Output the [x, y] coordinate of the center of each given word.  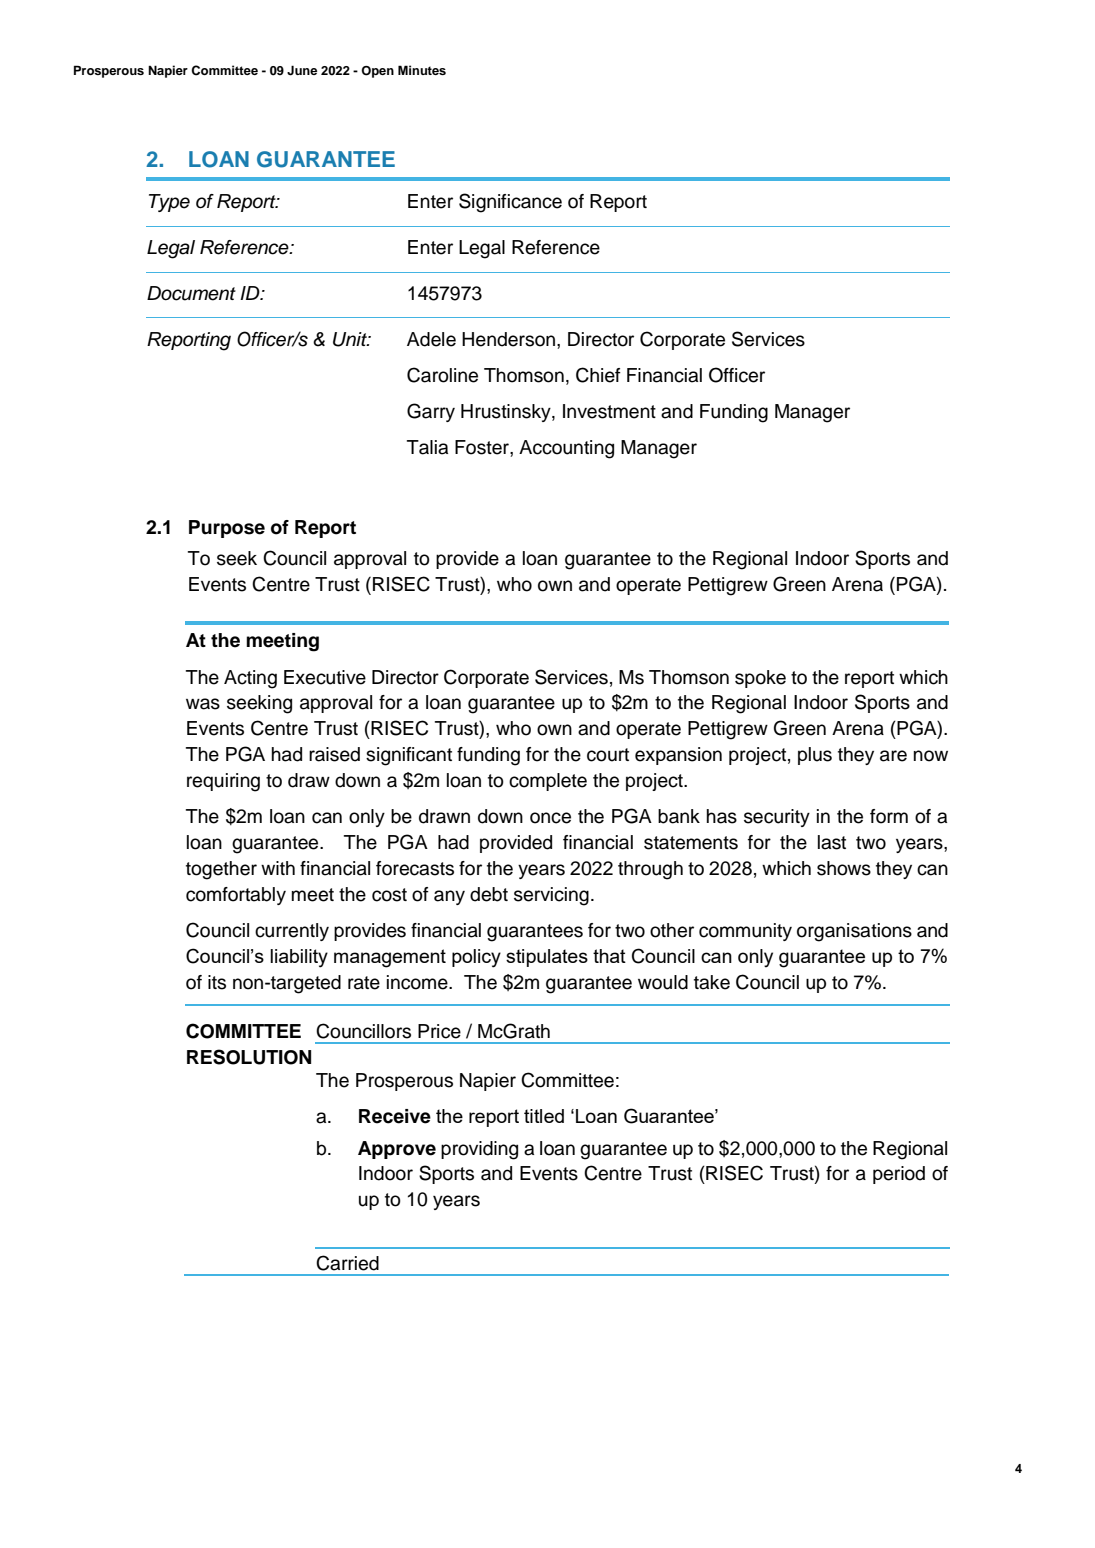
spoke [760, 679]
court [608, 755]
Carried [347, 1263]
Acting [250, 679]
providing [479, 1150]
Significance [510, 203]
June [302, 70]
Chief [598, 375]
